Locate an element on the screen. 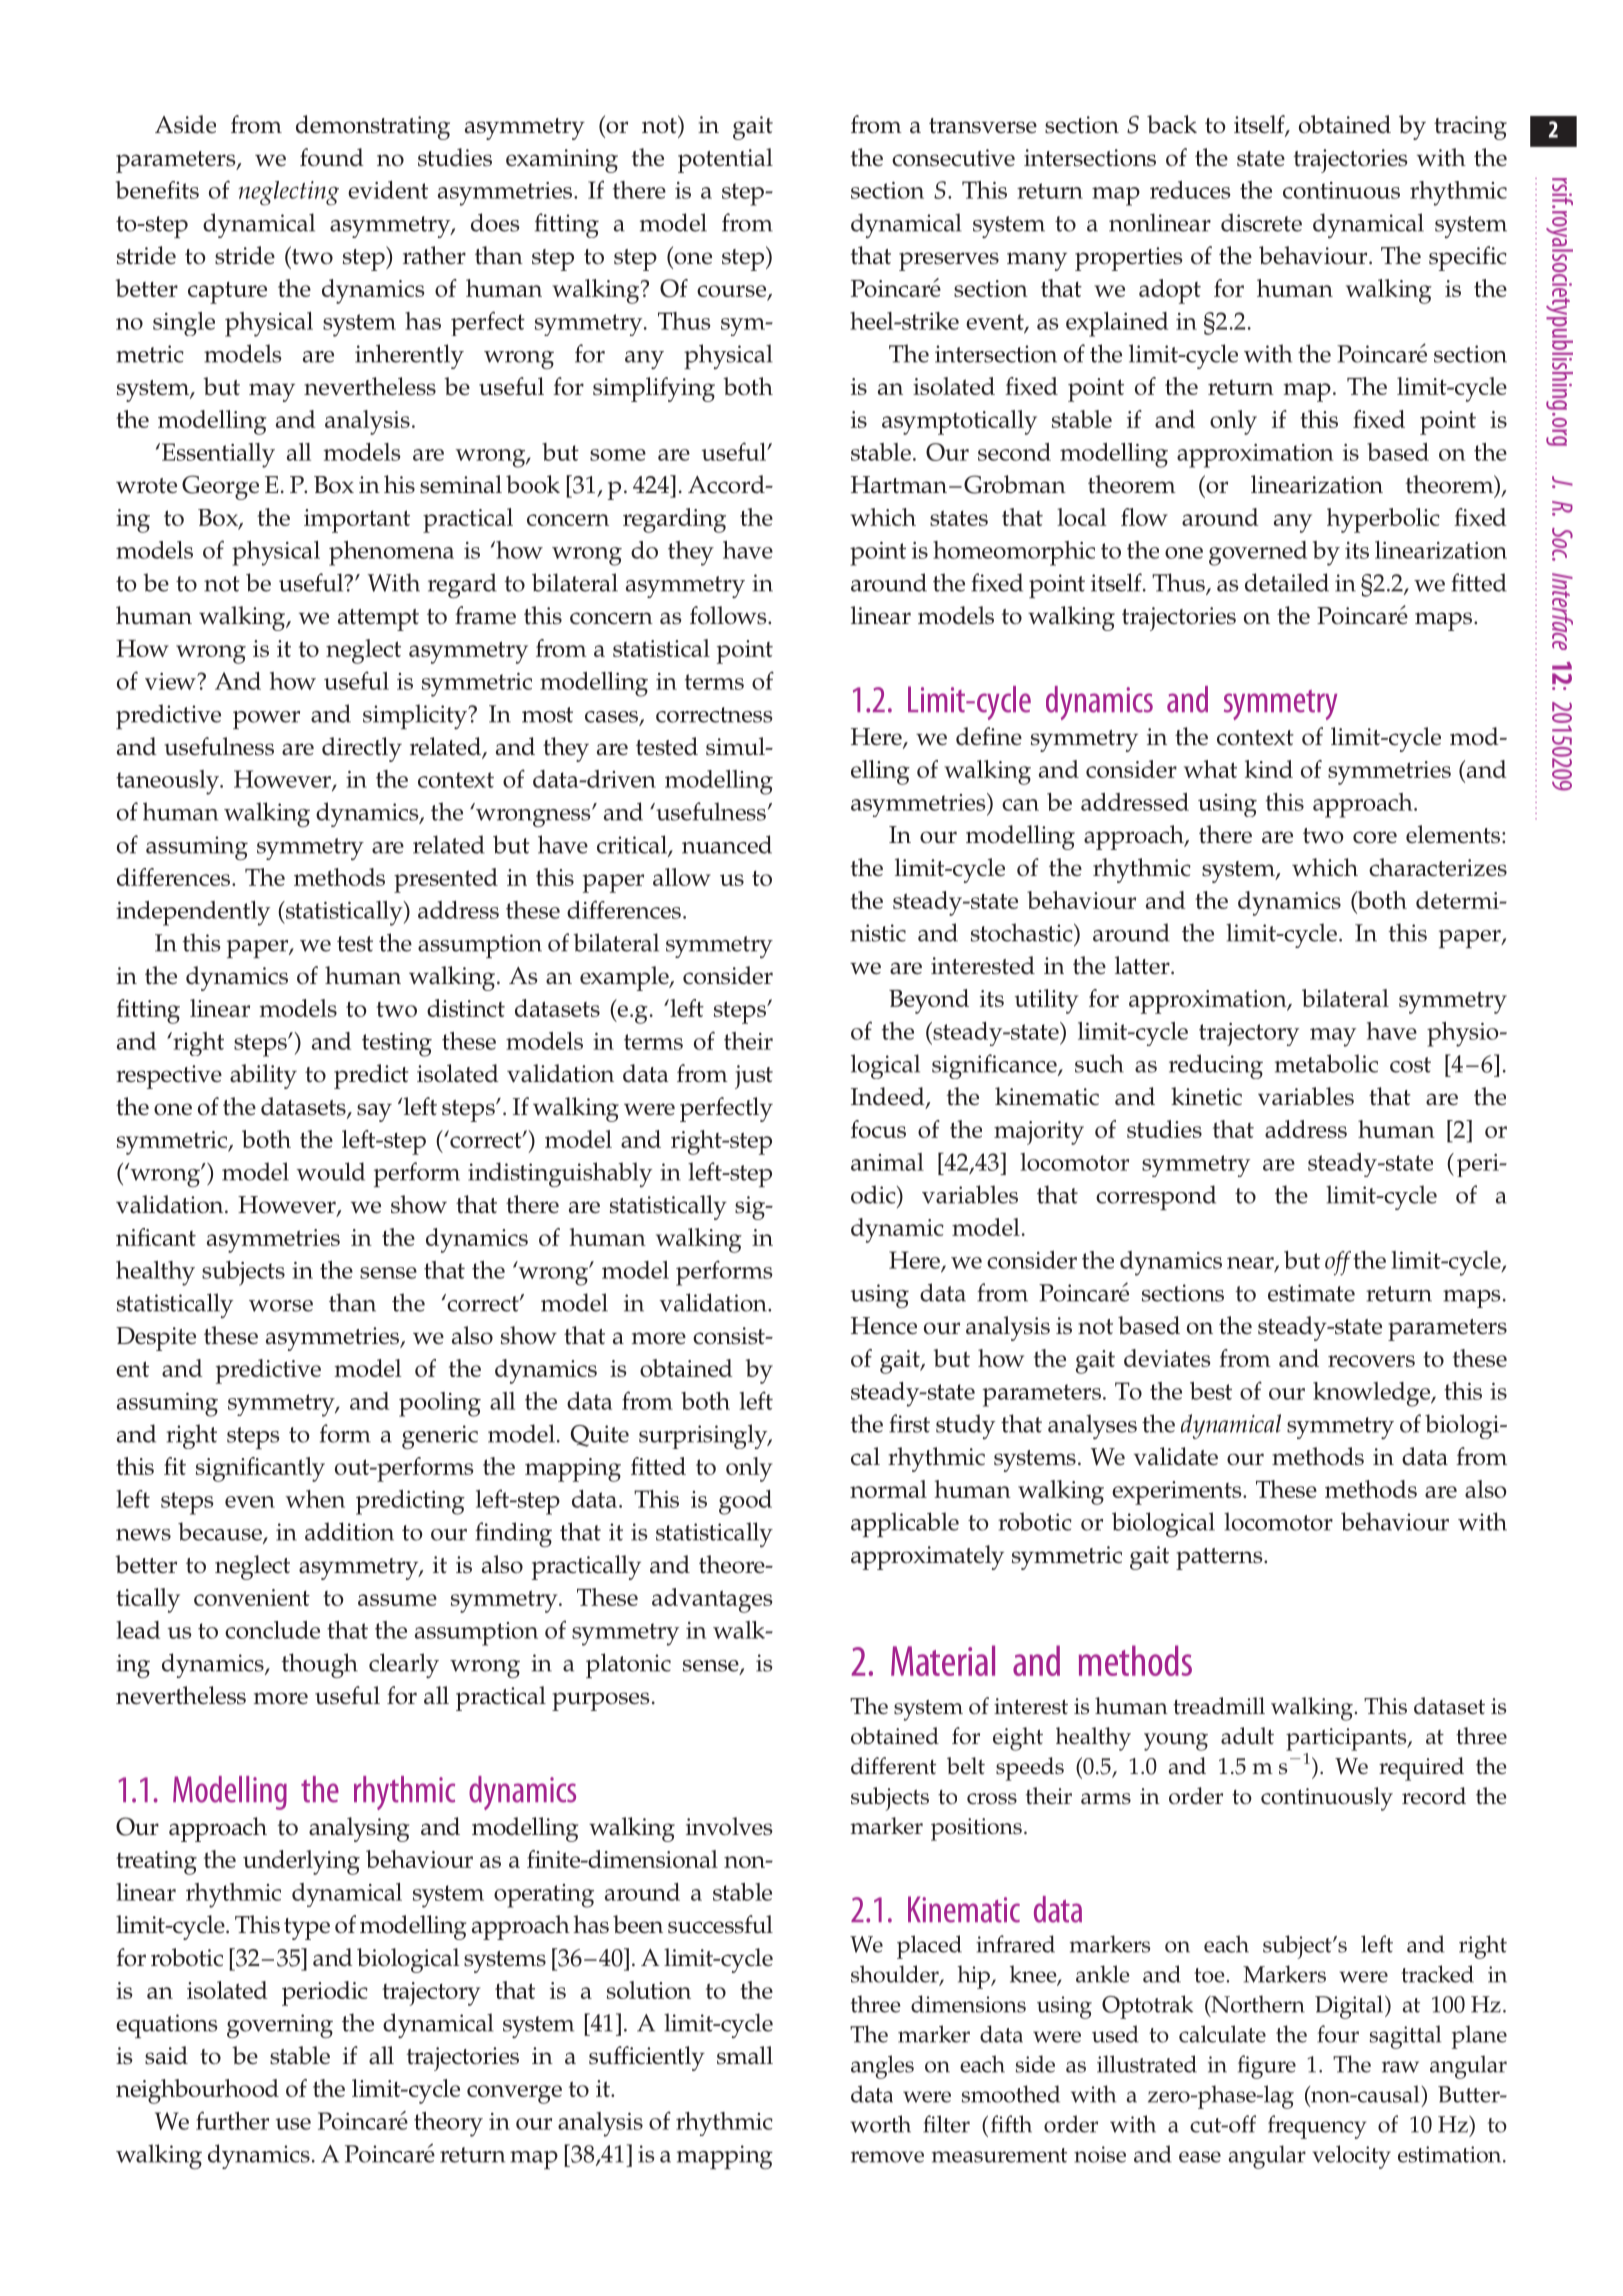 The height and width of the screenshot is (2296, 1623). potential is located at coordinates (725, 160).
